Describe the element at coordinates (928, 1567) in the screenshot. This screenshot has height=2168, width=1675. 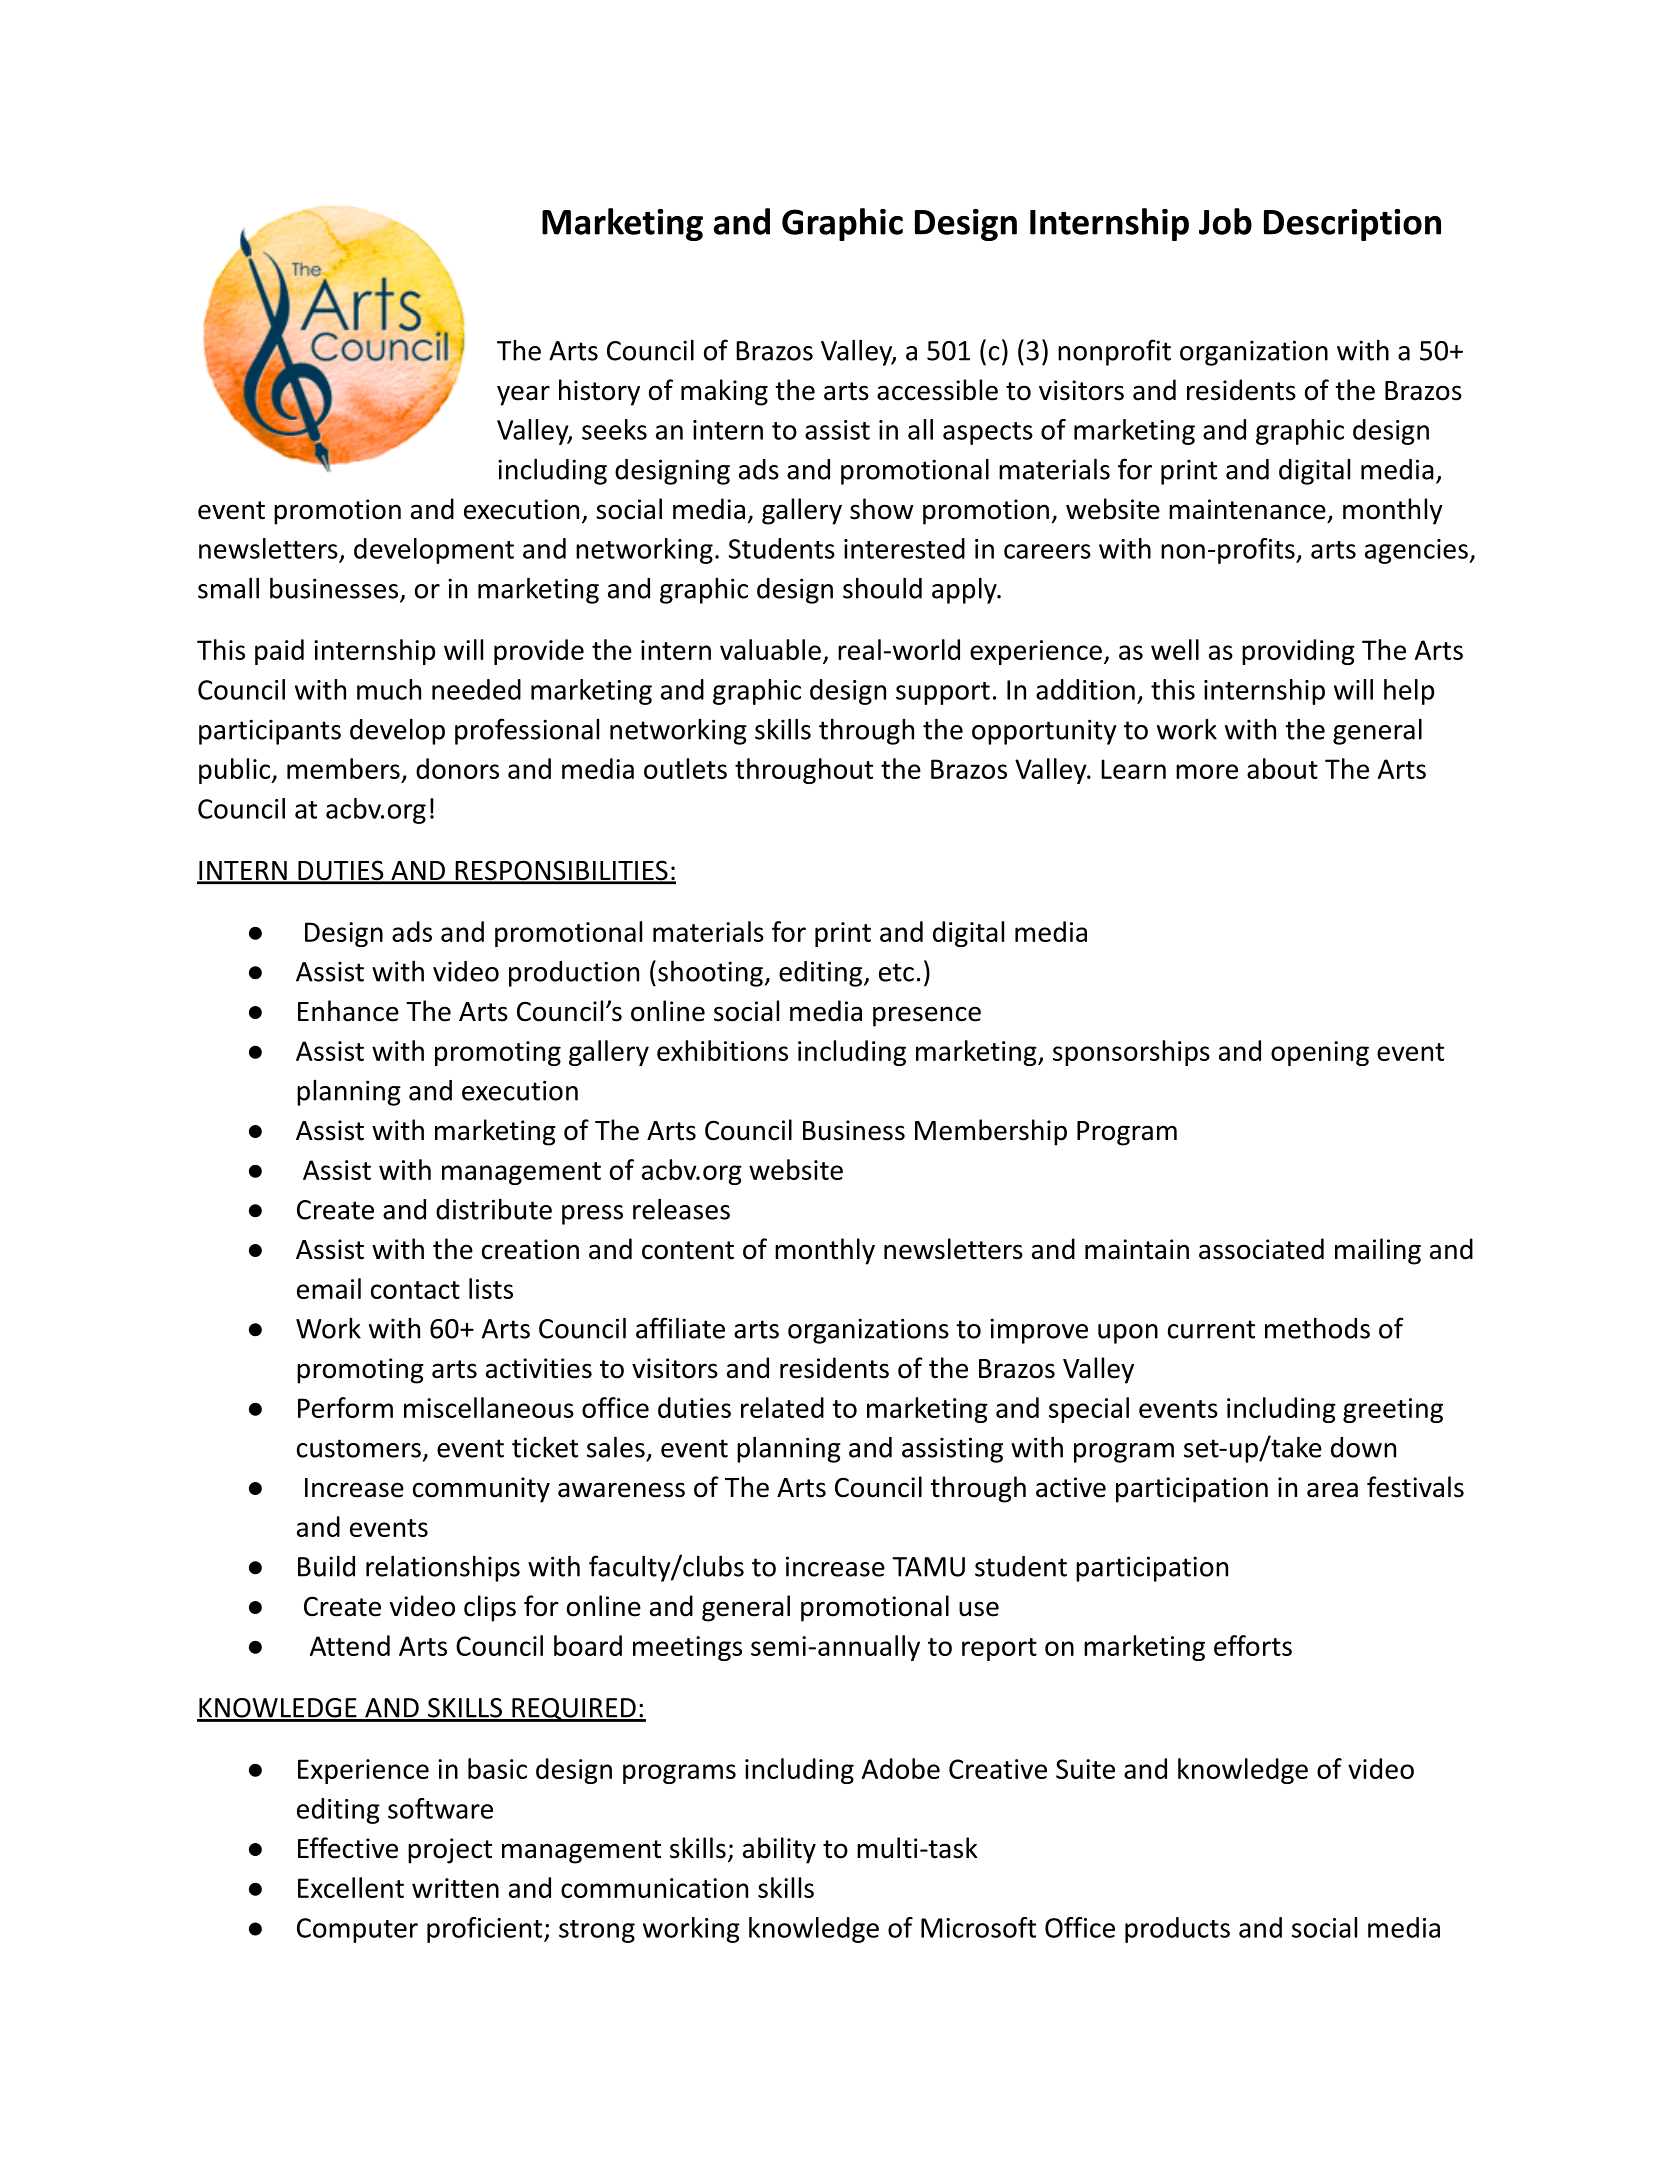
I see `TAMU` at that location.
